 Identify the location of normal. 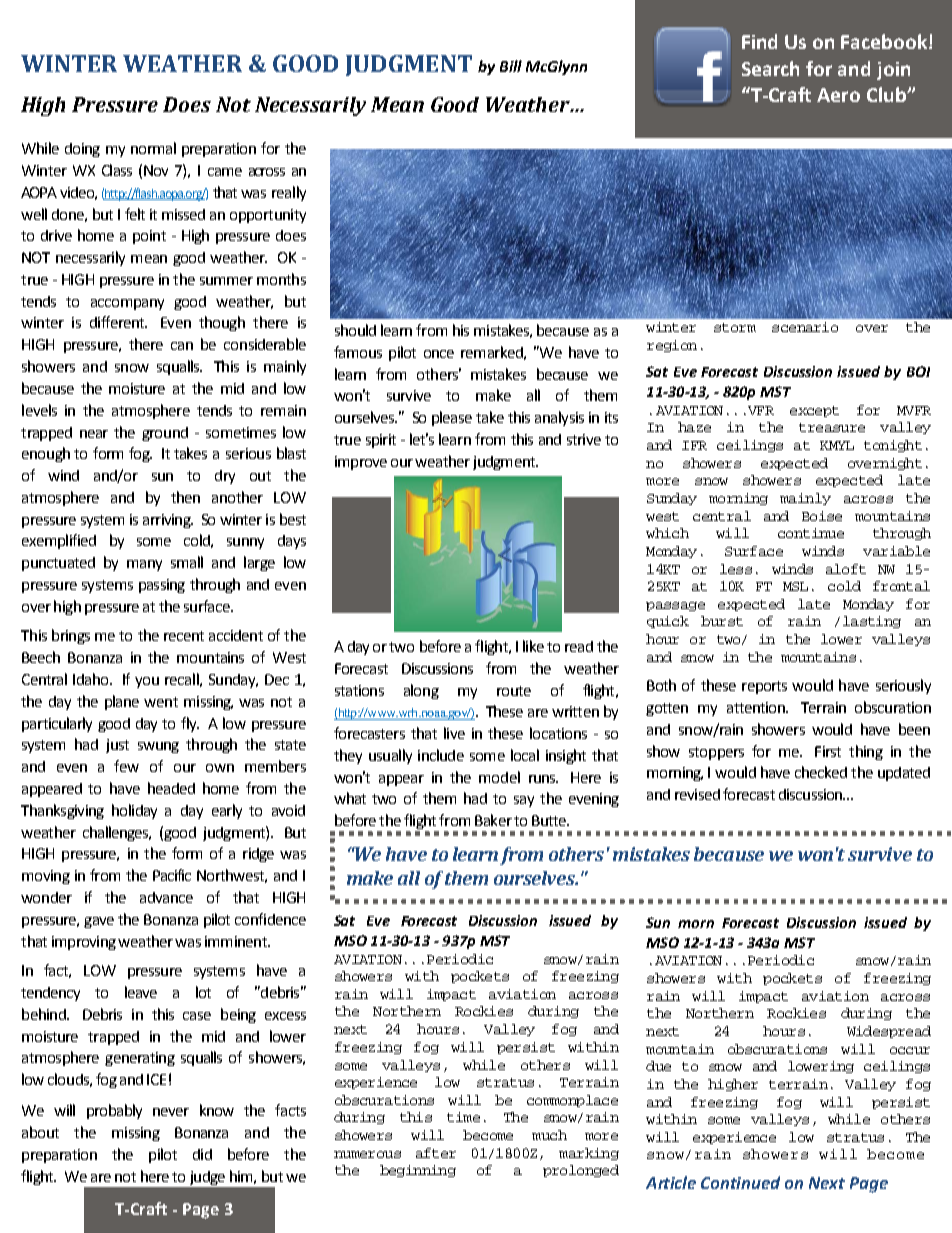
(153, 148).
